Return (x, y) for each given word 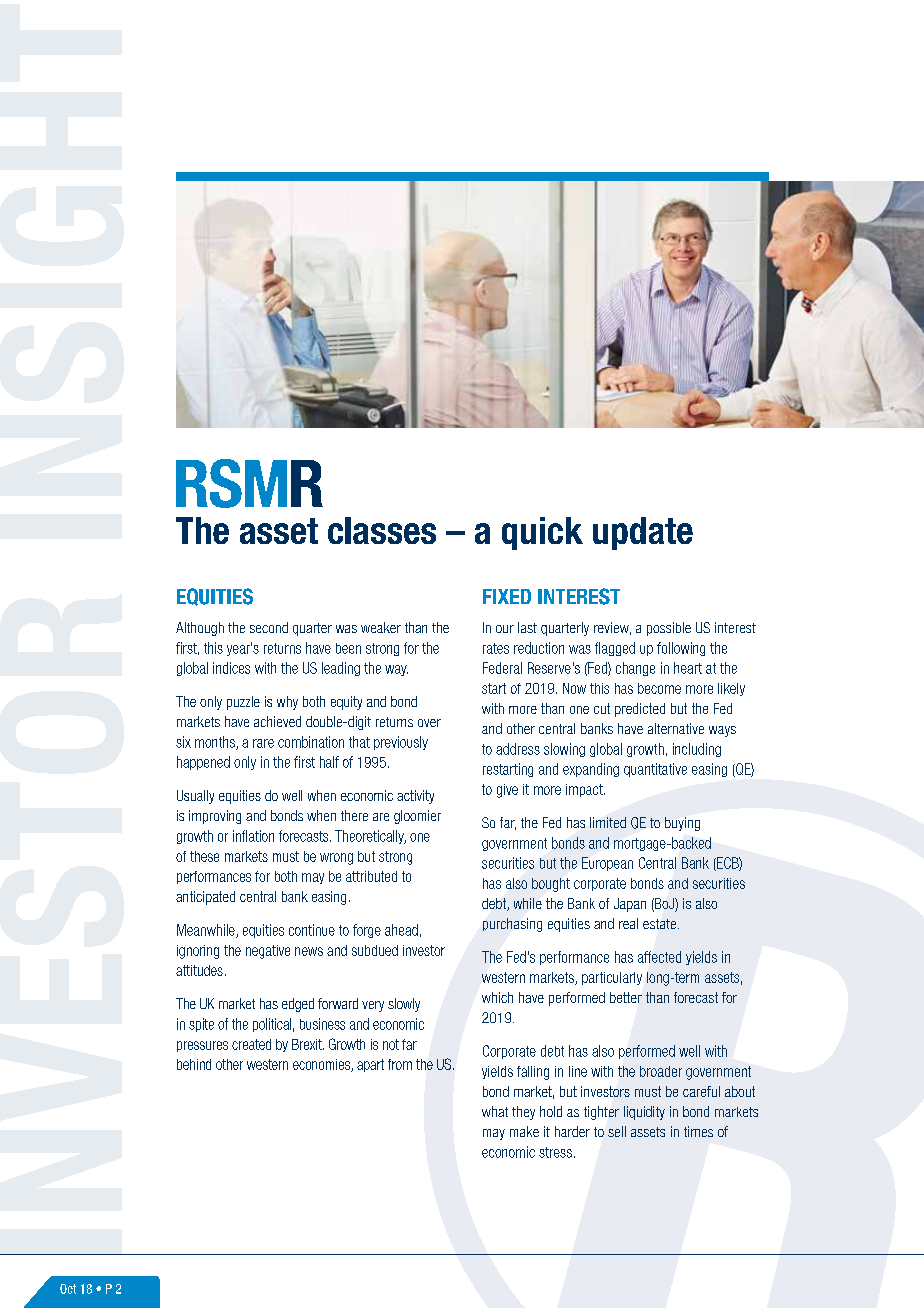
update (643, 533)
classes (382, 530)
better (626, 997)
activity (415, 797)
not (391, 1044)
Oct (68, 1289)
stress (555, 1152)
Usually (195, 797)
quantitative (655, 770)
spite (201, 1025)
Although (200, 629)
